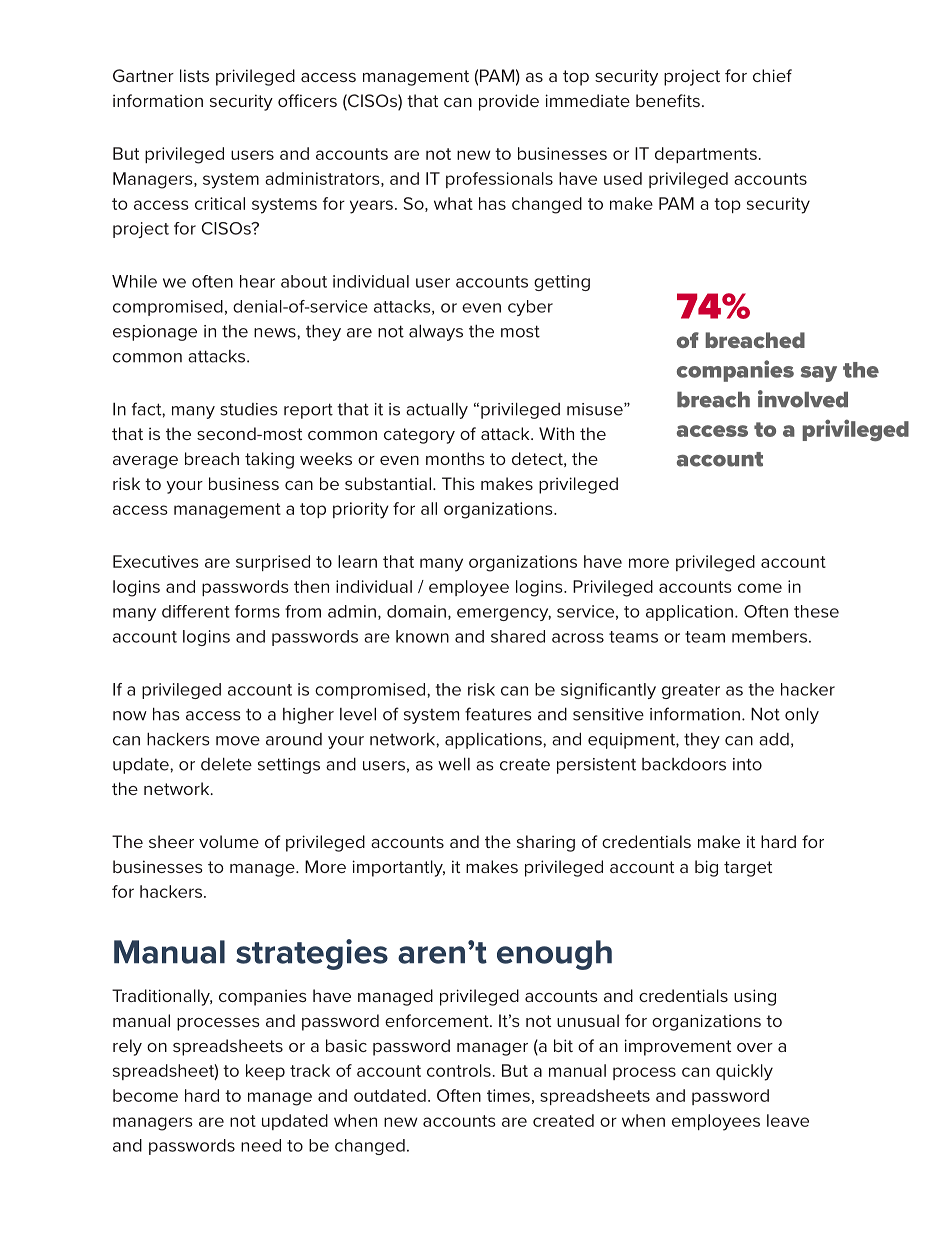  Describe the element at coordinates (261, 1145) in the screenshot. I see `need` at that location.
